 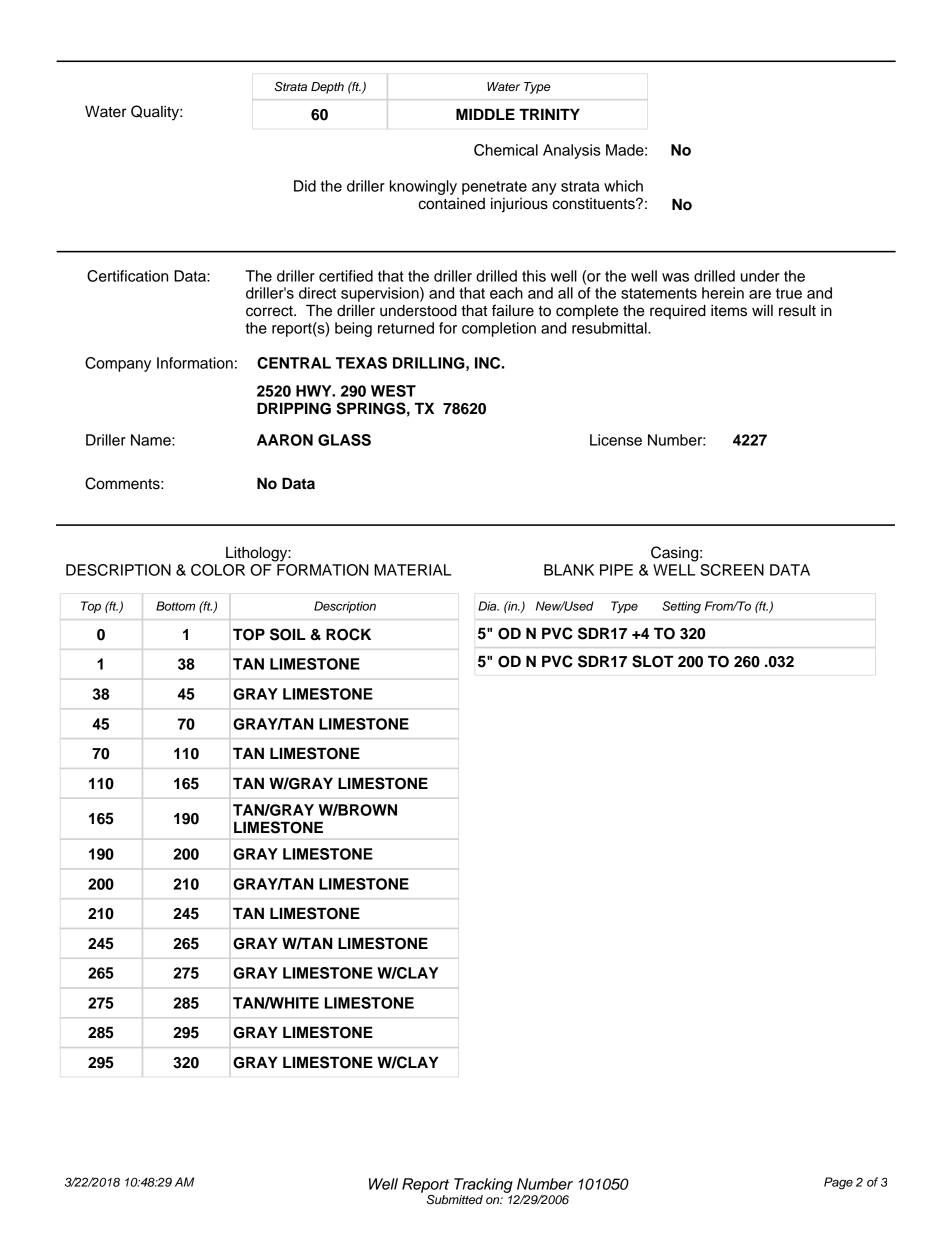 I want to click on Page, so click(x=838, y=1183).
